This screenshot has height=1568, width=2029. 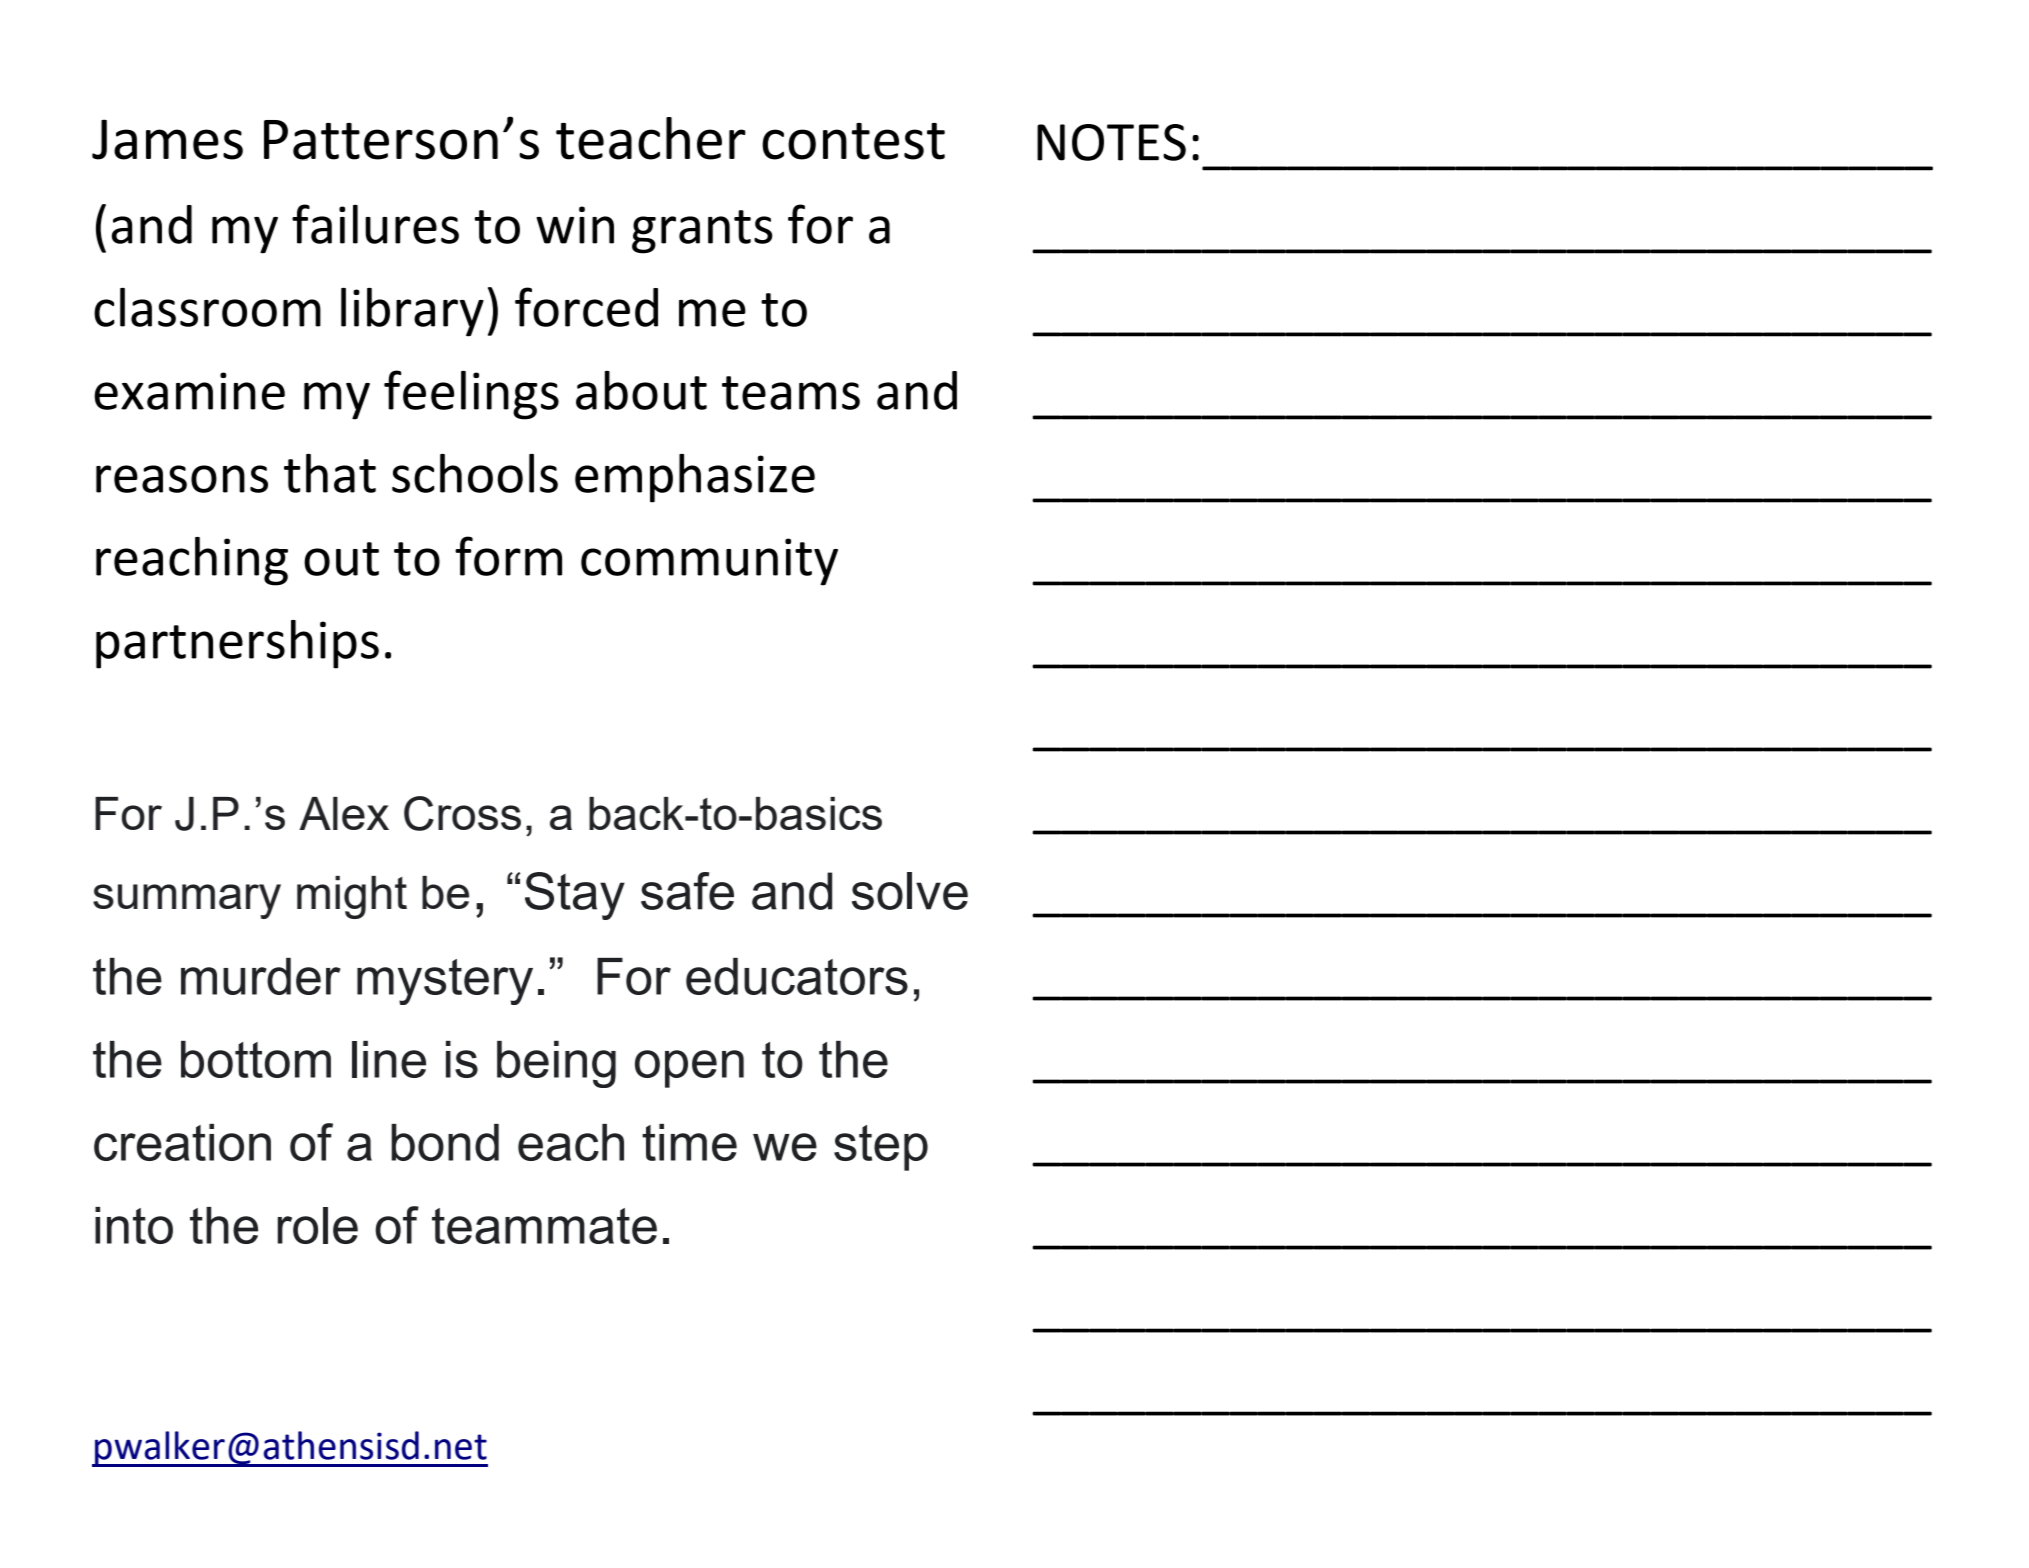 I want to click on creation, so click(x=182, y=1142).
